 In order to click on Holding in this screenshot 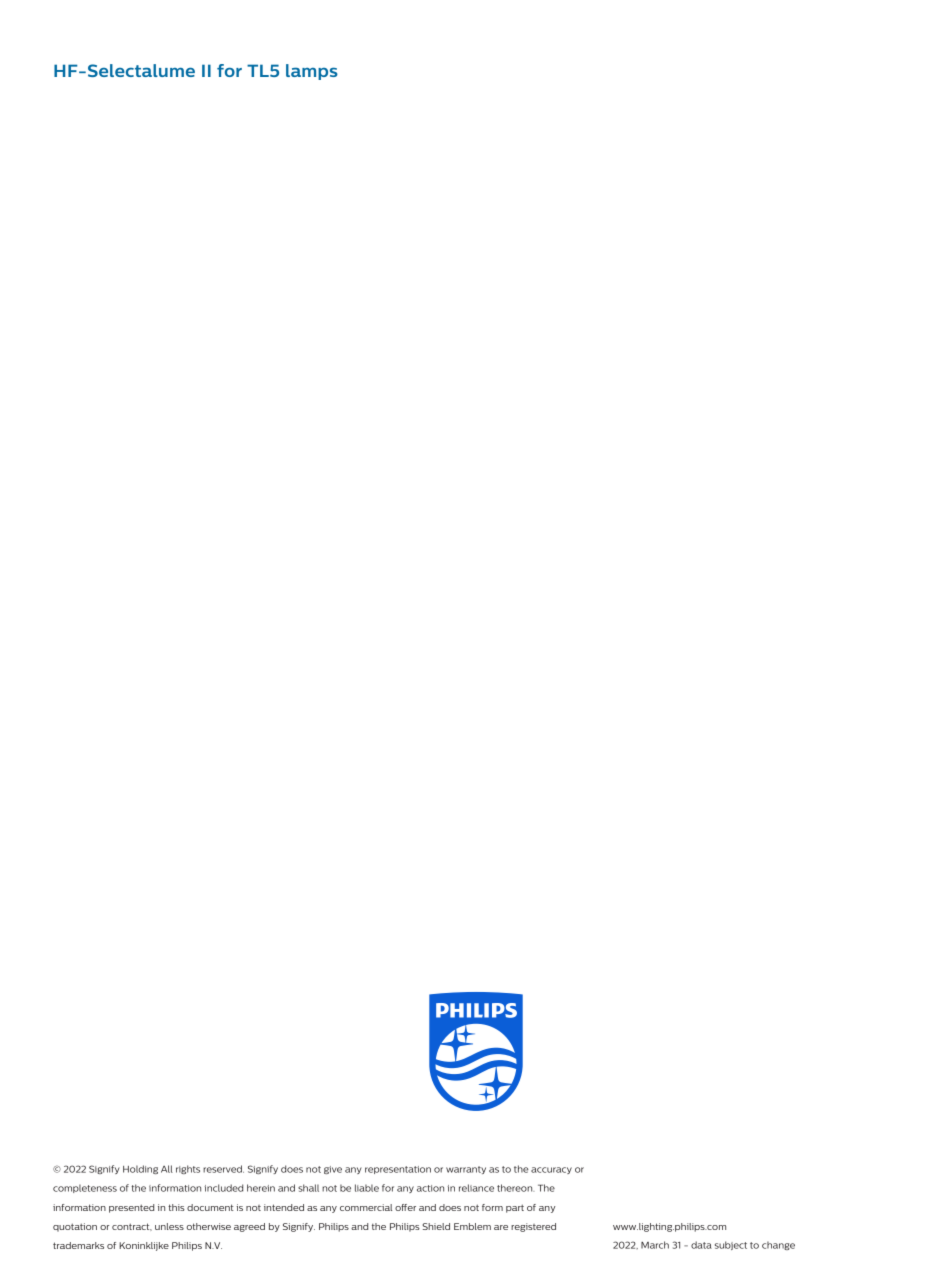, I will do `click(140, 1169)`.
